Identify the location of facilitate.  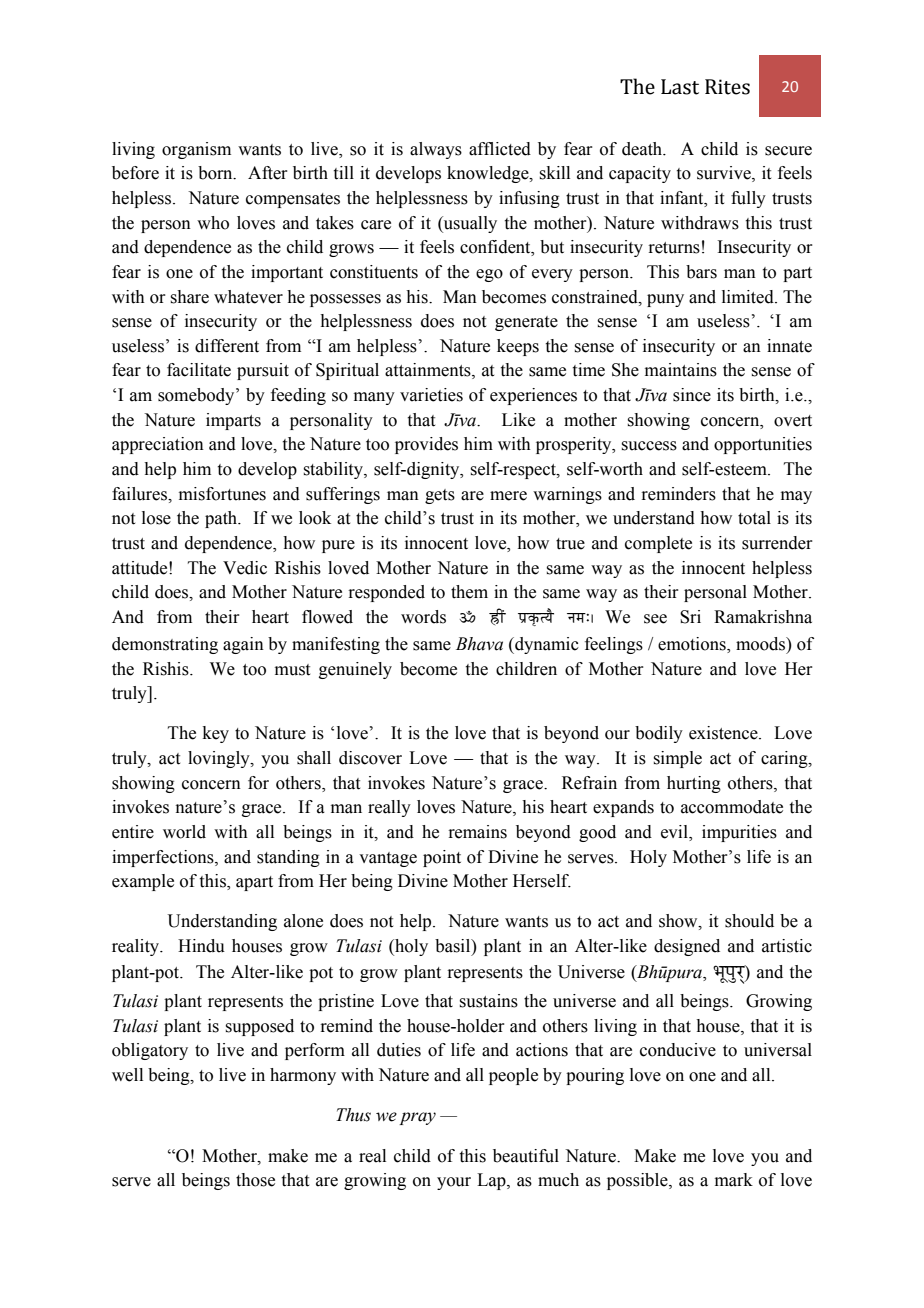
(199, 370).
